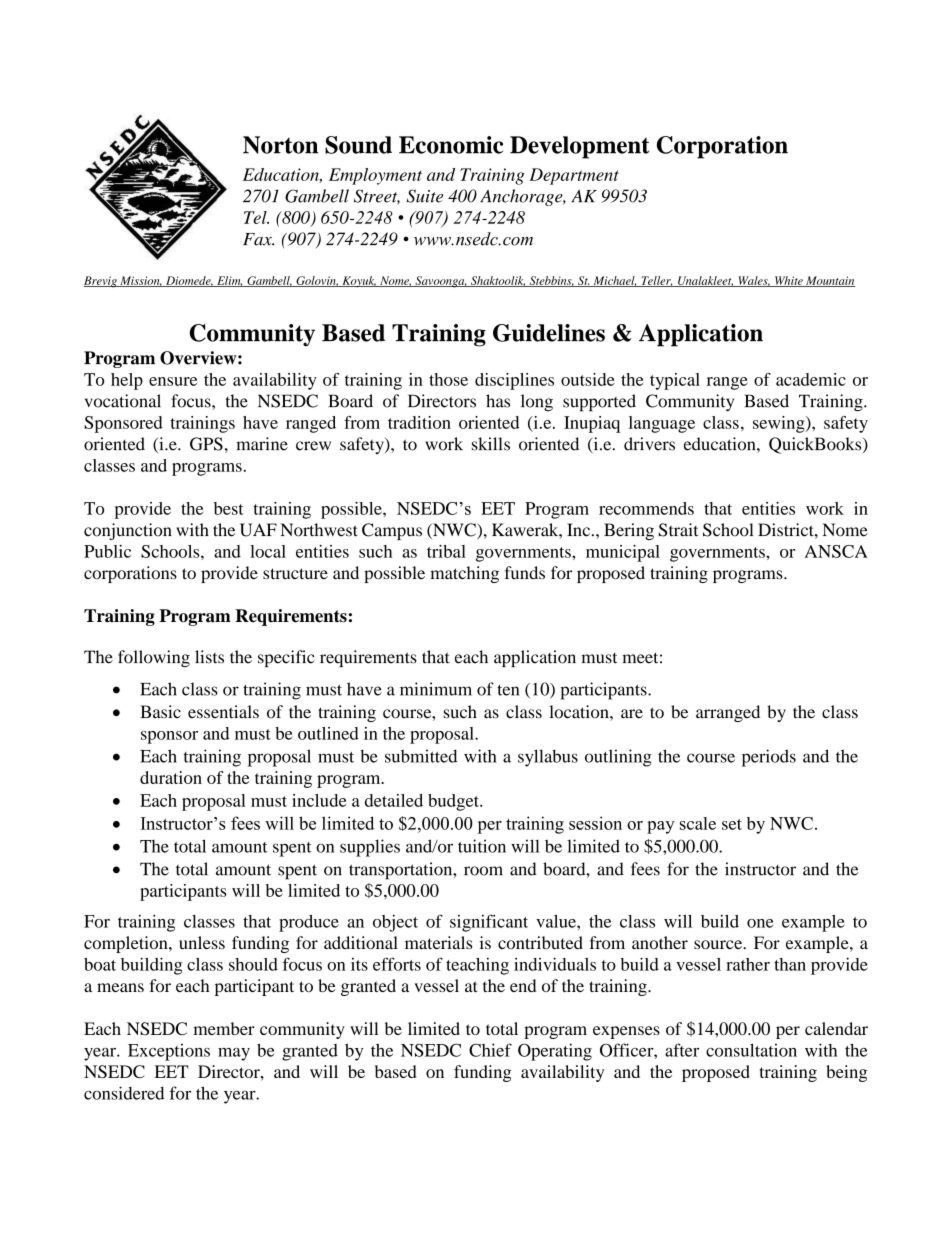 The width and height of the image is (952, 1233). Describe the element at coordinates (760, 923) in the image. I see `one` at that location.
